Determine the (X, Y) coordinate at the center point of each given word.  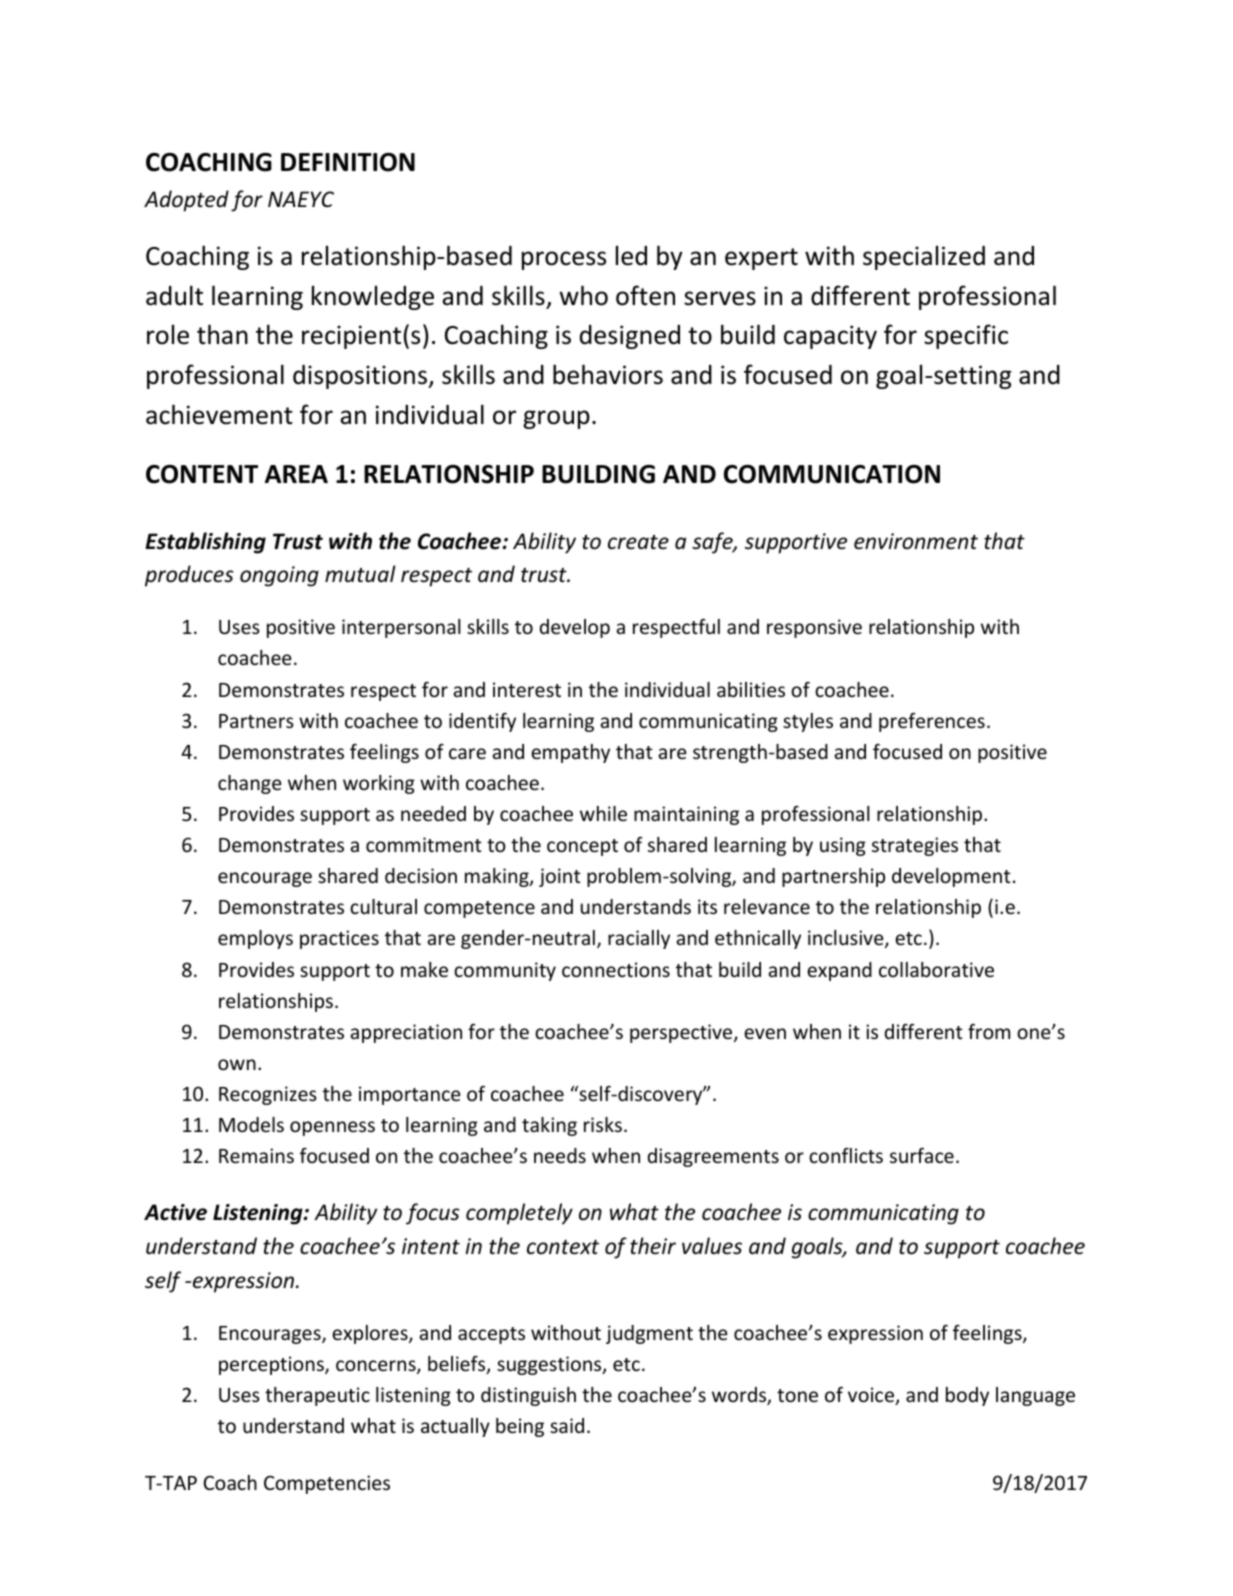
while (603, 813)
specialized (924, 257)
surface (922, 1155)
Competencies (327, 1484)
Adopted (186, 201)
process (564, 260)
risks (603, 1124)
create (638, 542)
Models (251, 1124)
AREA (296, 474)
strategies (915, 846)
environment (916, 541)
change (249, 784)
